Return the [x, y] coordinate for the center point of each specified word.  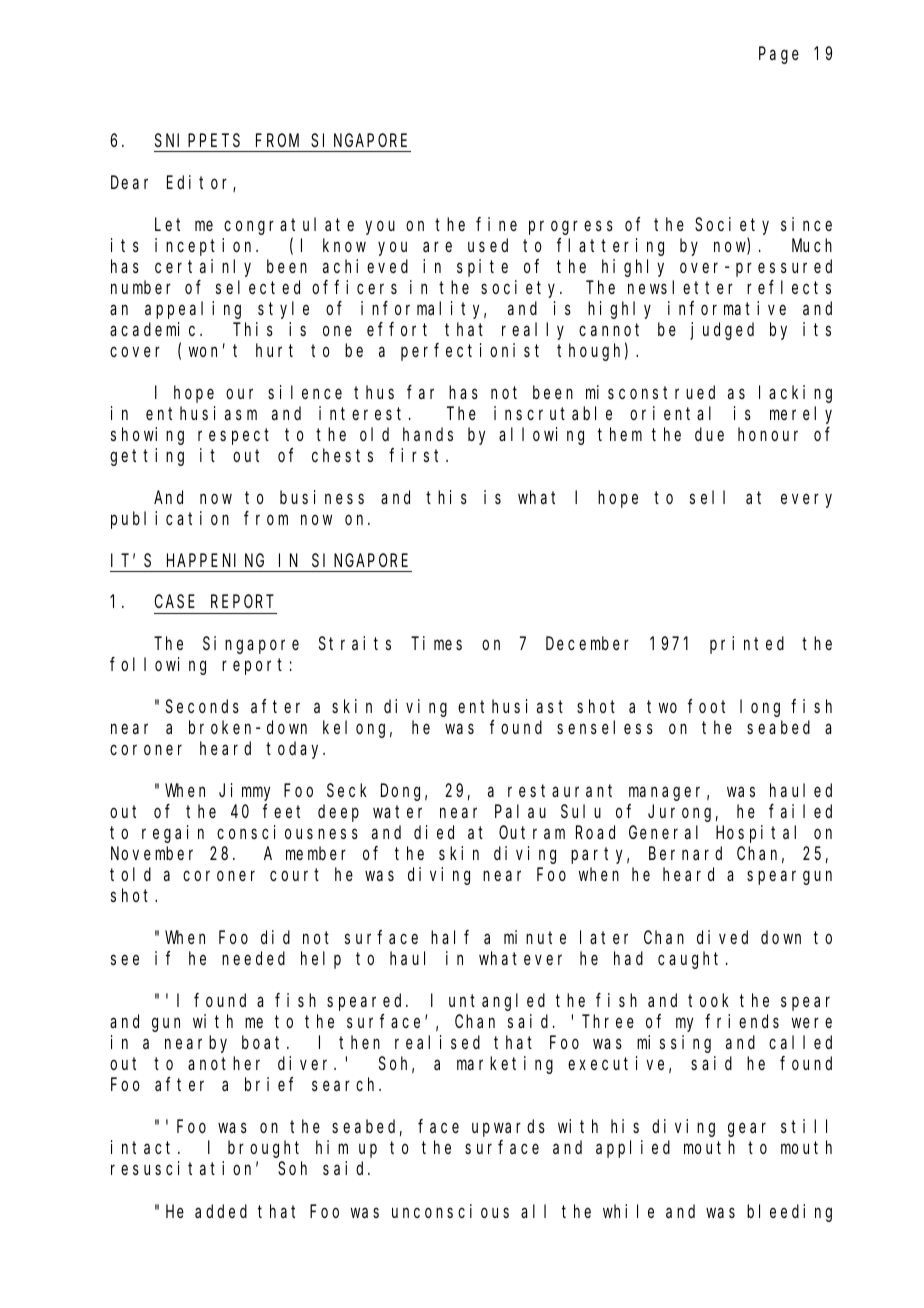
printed [747, 645]
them [620, 434]
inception [206, 247]
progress [571, 228]
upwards [508, 1128]
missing [674, 1044]
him [332, 1147]
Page [779, 56]
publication [170, 520]
